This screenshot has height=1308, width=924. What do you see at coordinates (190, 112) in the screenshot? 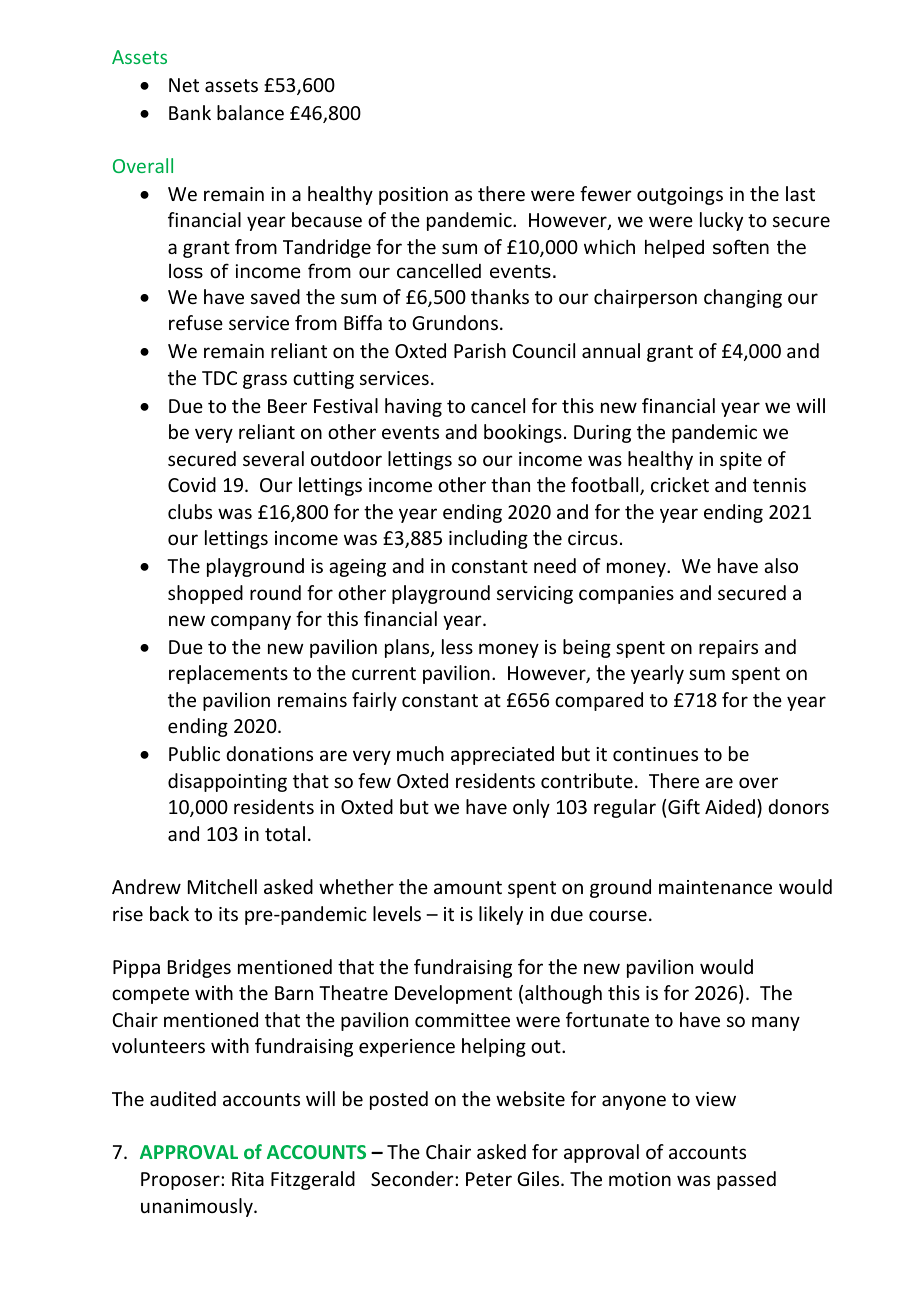
I see `Bank` at bounding box center [190, 112].
